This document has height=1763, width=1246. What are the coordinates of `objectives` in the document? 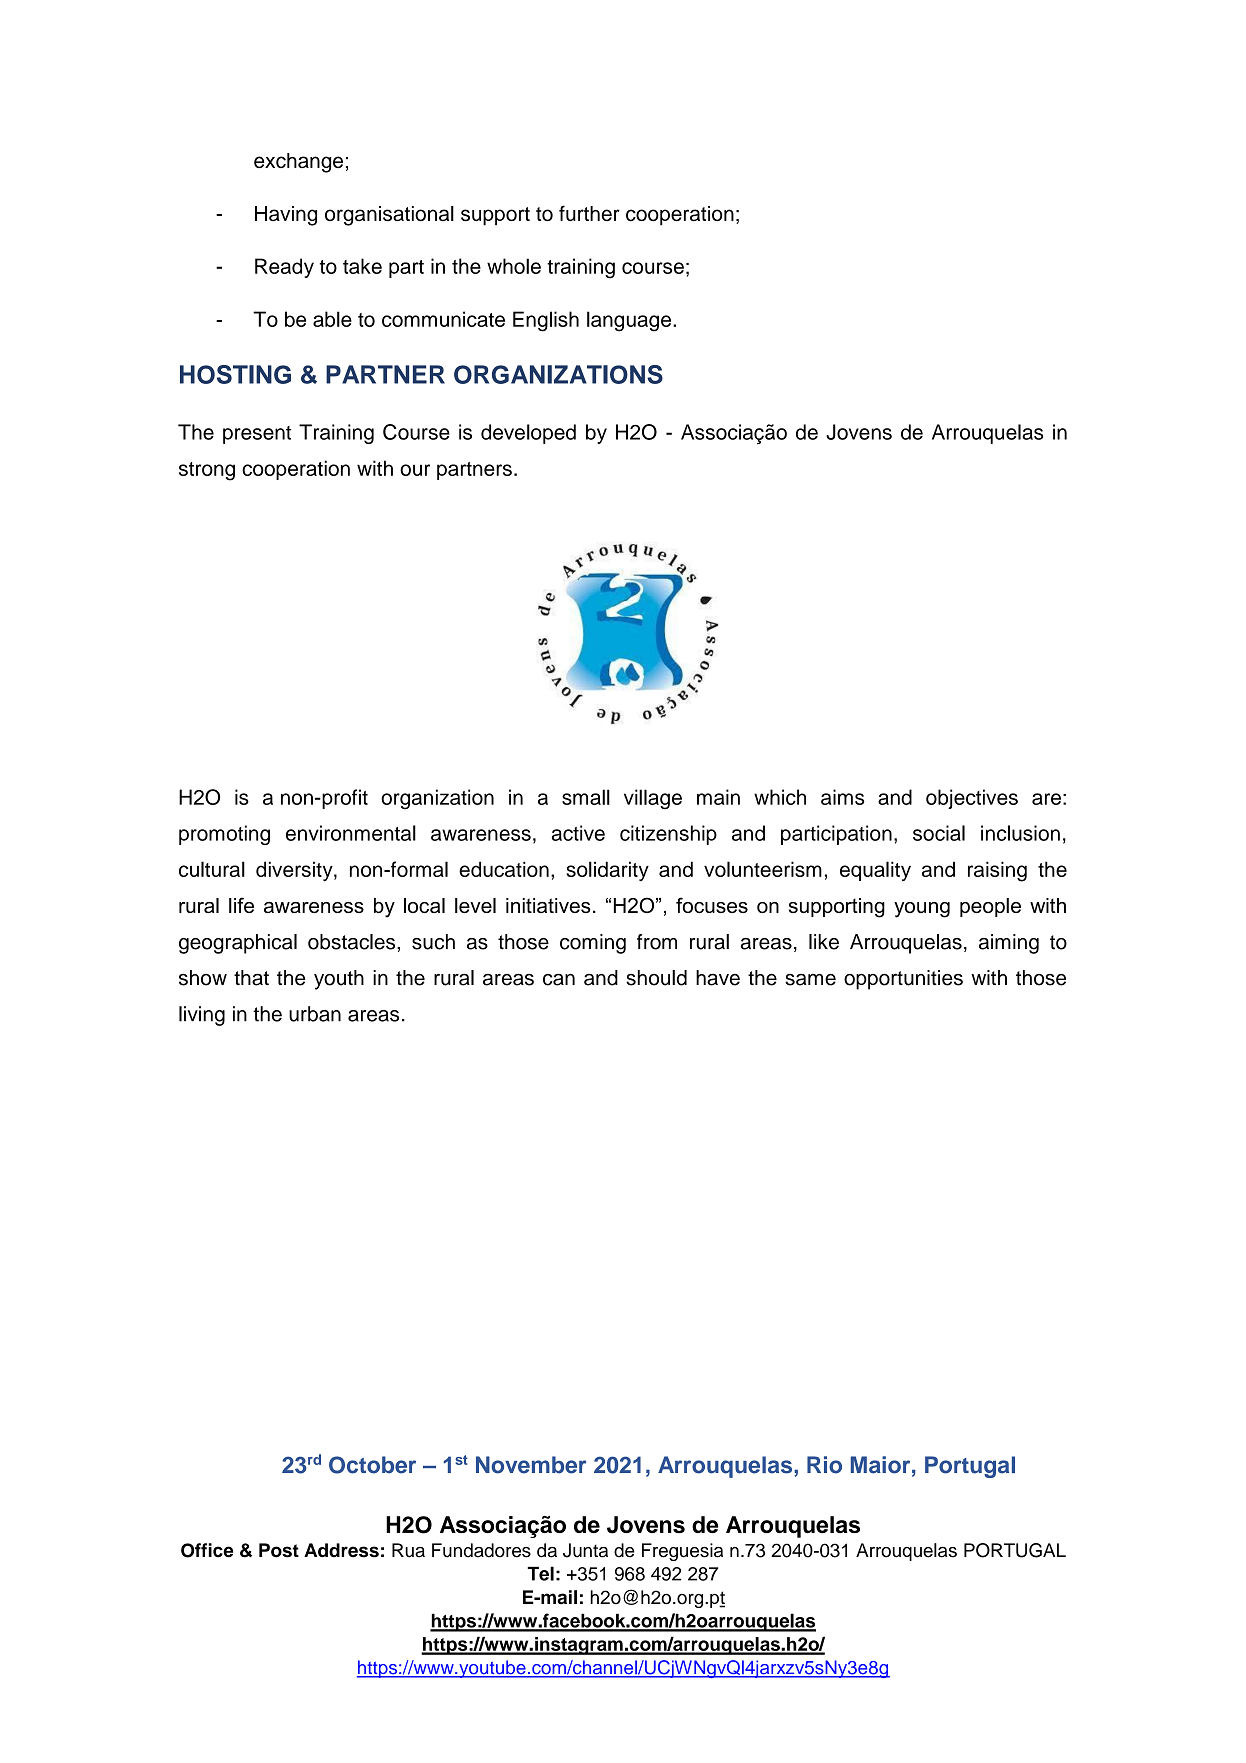 It's located at (972, 799).
